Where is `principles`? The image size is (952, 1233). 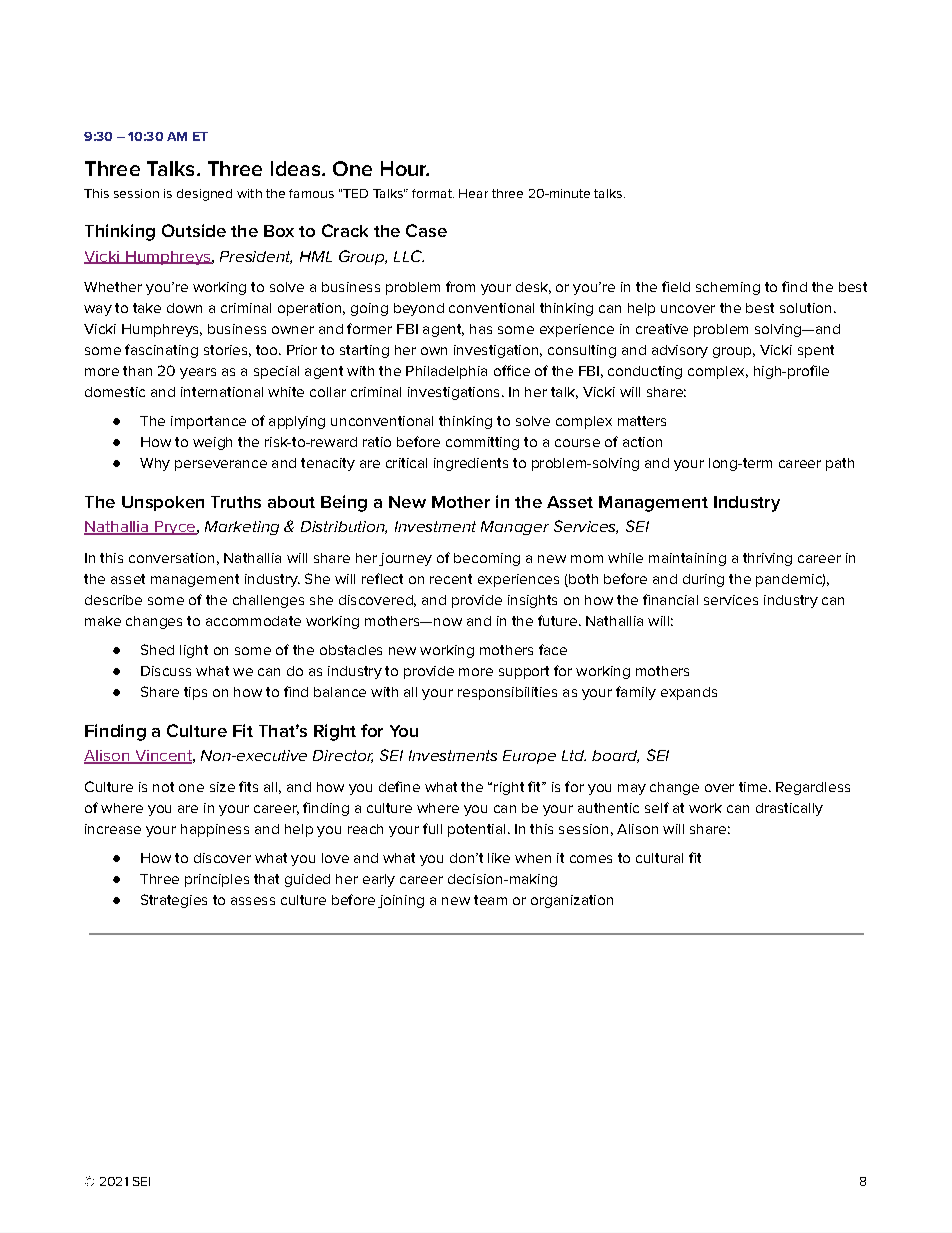
principles is located at coordinates (217, 880).
